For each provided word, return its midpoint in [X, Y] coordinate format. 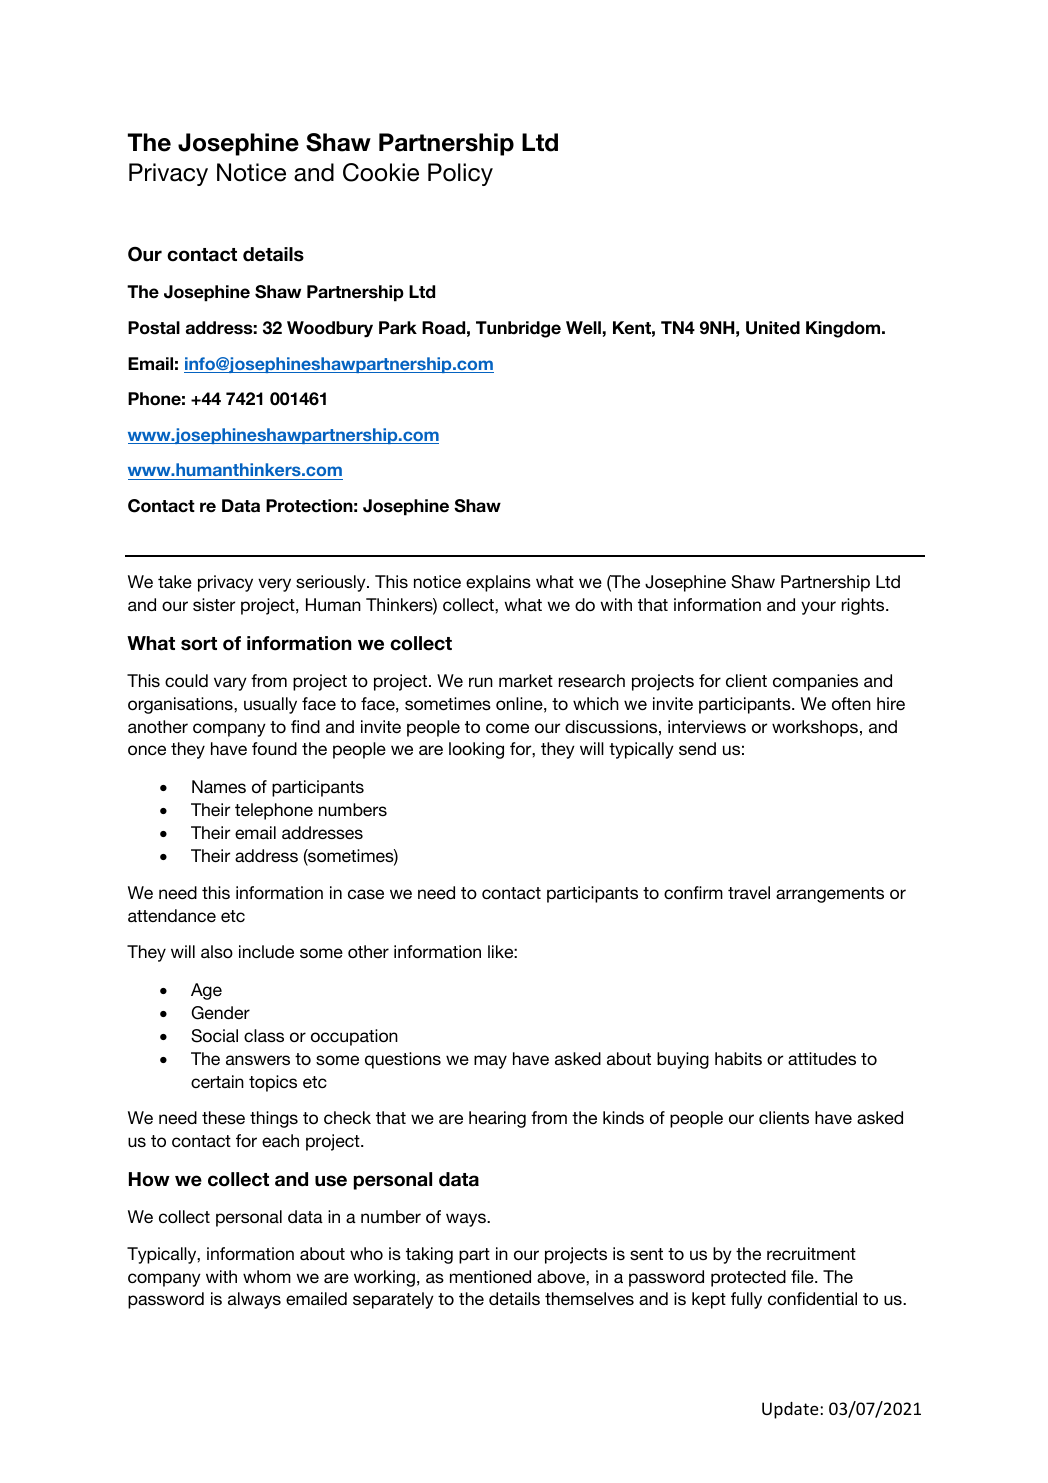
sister [214, 604]
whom [267, 1276]
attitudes [822, 1058]
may [490, 1062]
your [818, 608]
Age [206, 991]
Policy [460, 174]
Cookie [381, 172]
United [773, 328]
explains [498, 583]
